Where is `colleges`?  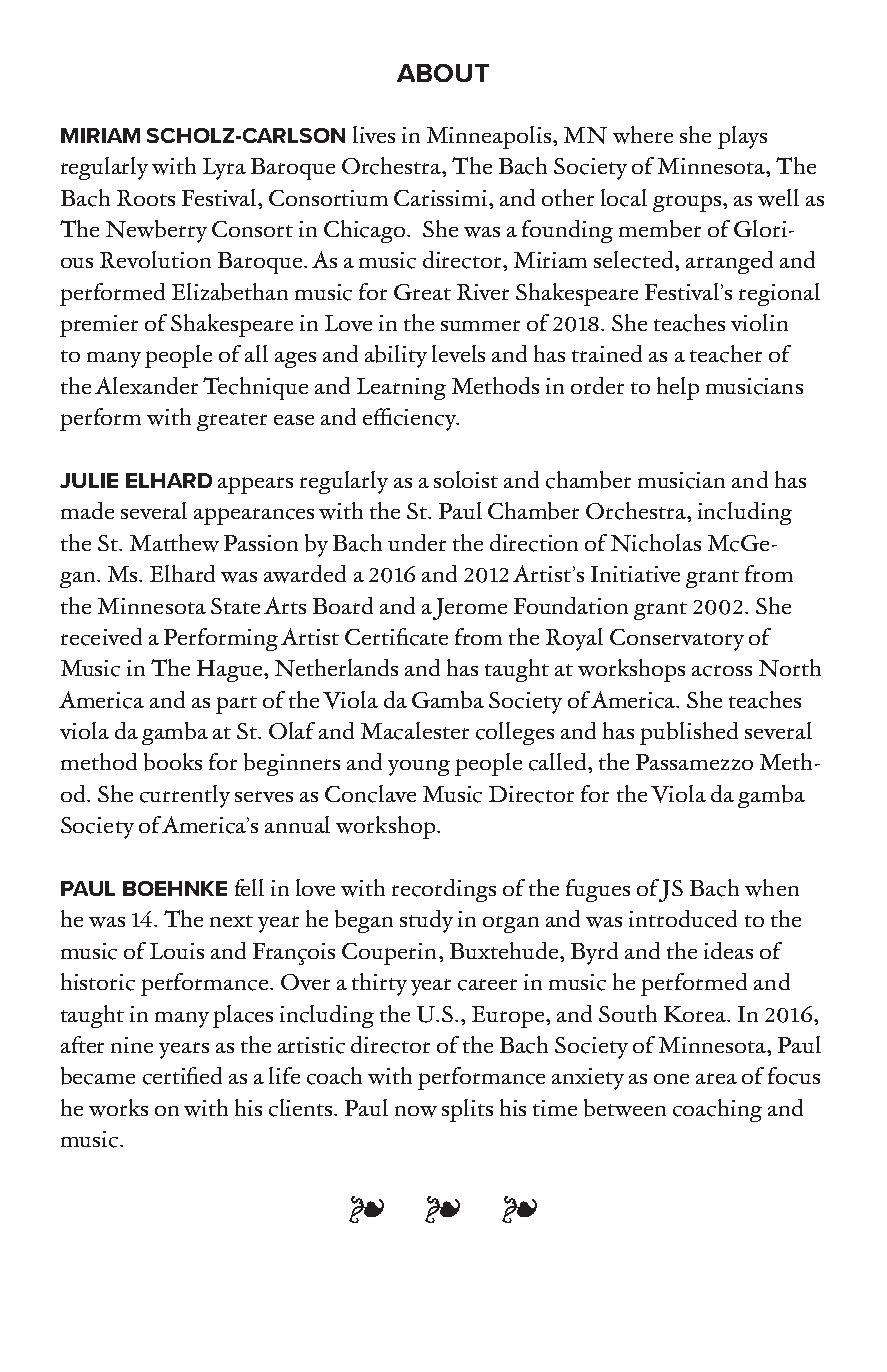
colleges is located at coordinates (515, 733).
